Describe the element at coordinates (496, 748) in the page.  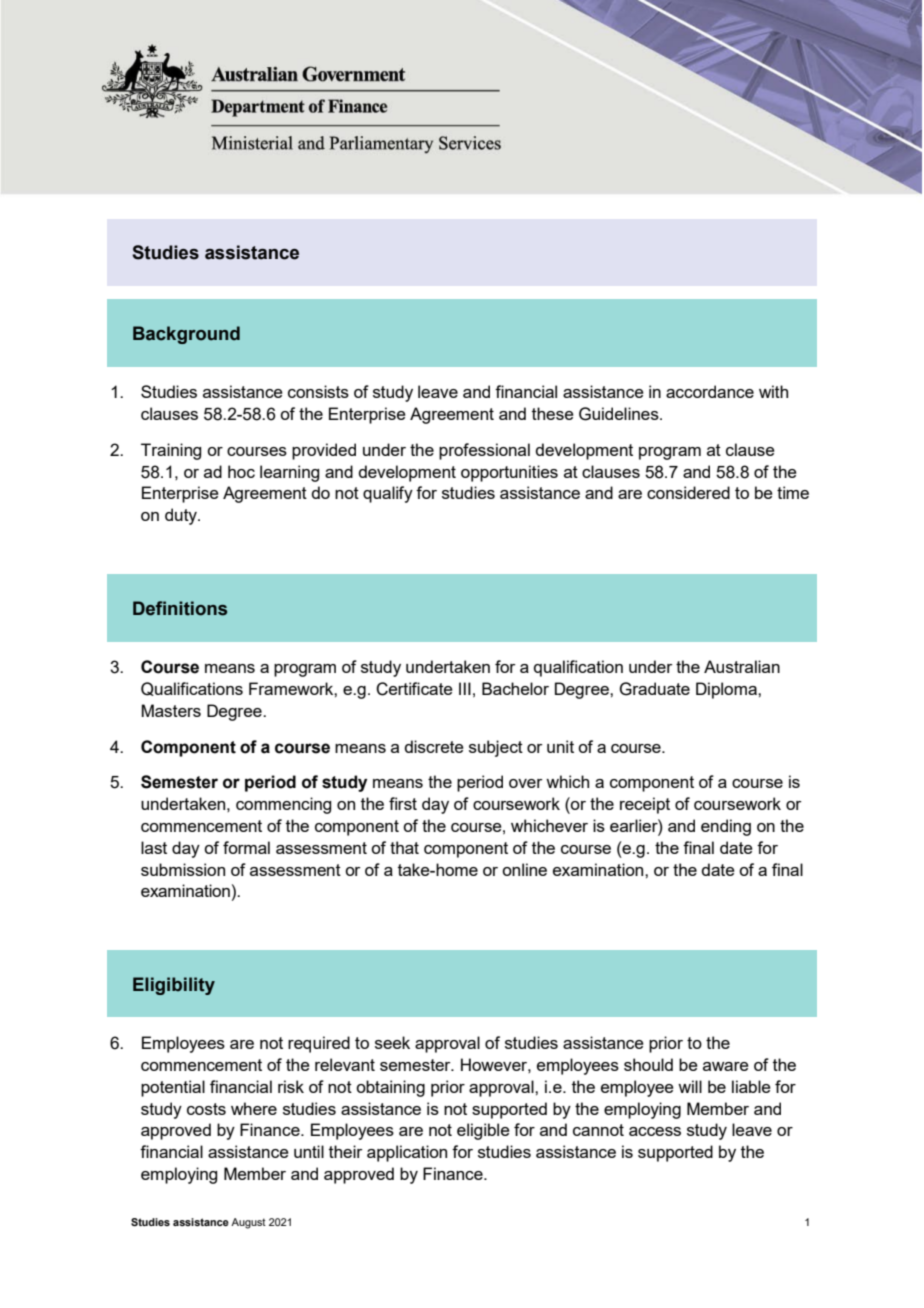
I see `subject` at that location.
